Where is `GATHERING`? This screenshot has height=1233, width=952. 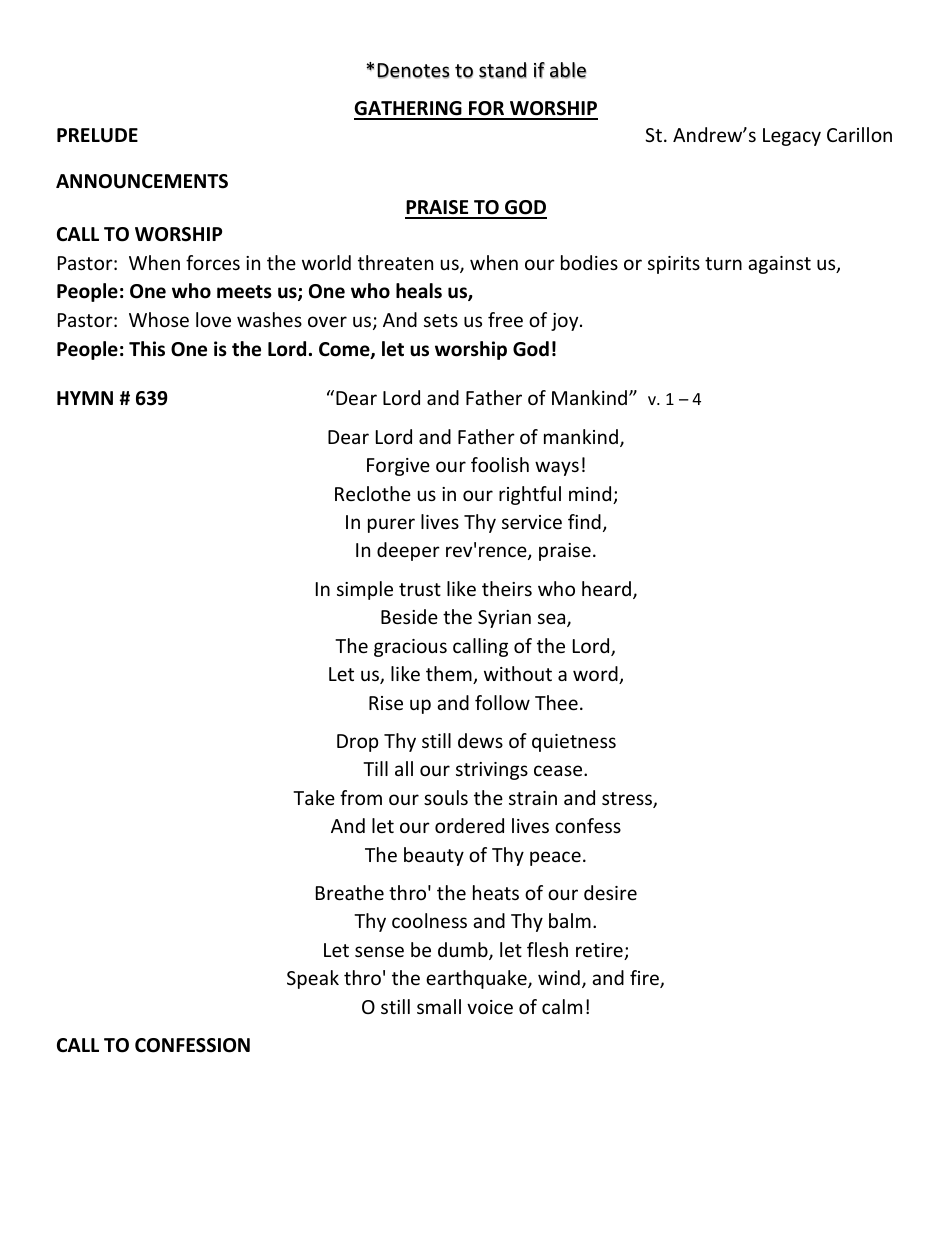 GATHERING is located at coordinates (409, 110).
